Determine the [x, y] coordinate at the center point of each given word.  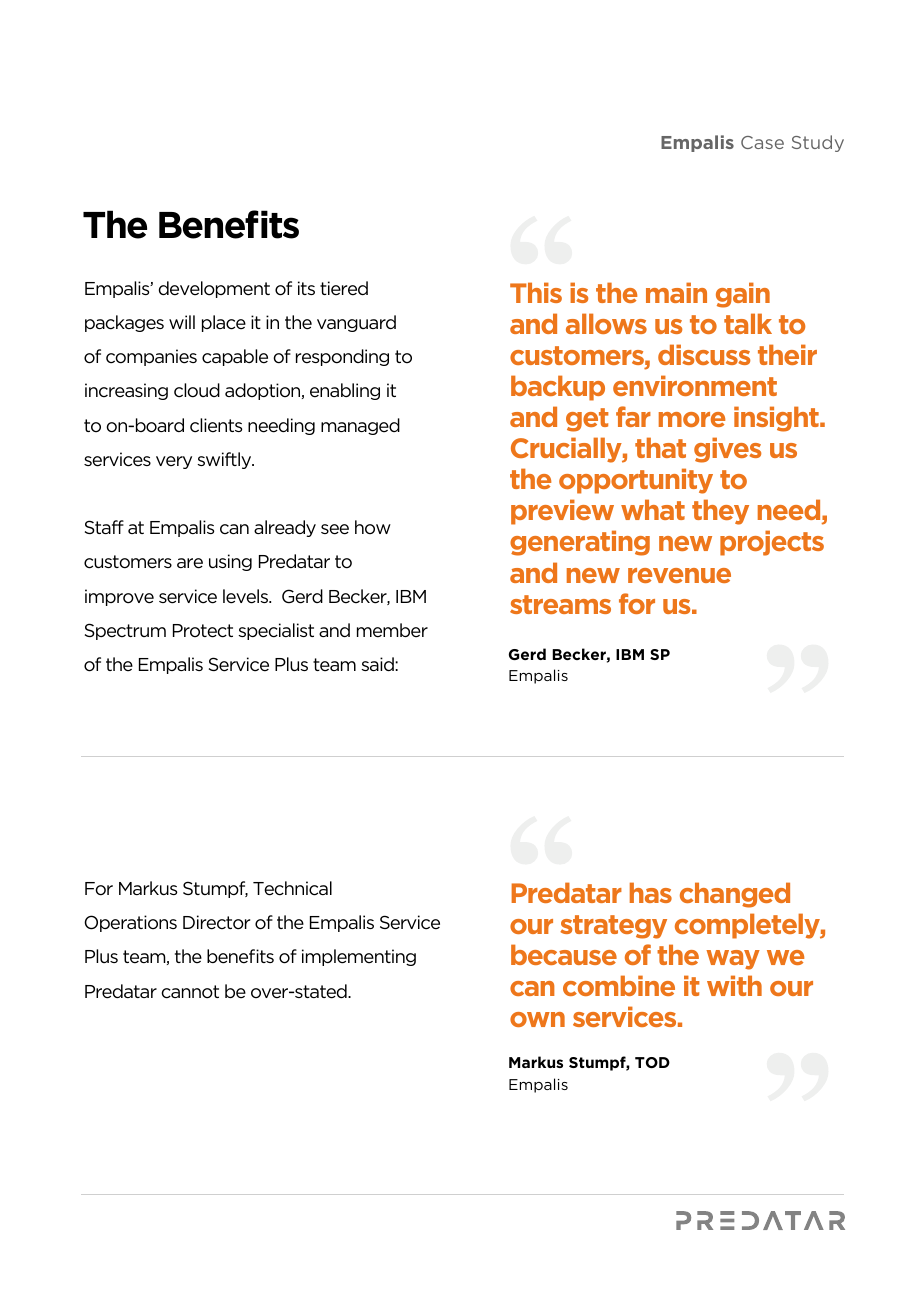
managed [360, 426]
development [214, 289]
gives [727, 450]
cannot [190, 992]
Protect [203, 631]
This [536, 292]
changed [735, 895]
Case [762, 142]
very [174, 462]
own [537, 1019]
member [392, 630]
